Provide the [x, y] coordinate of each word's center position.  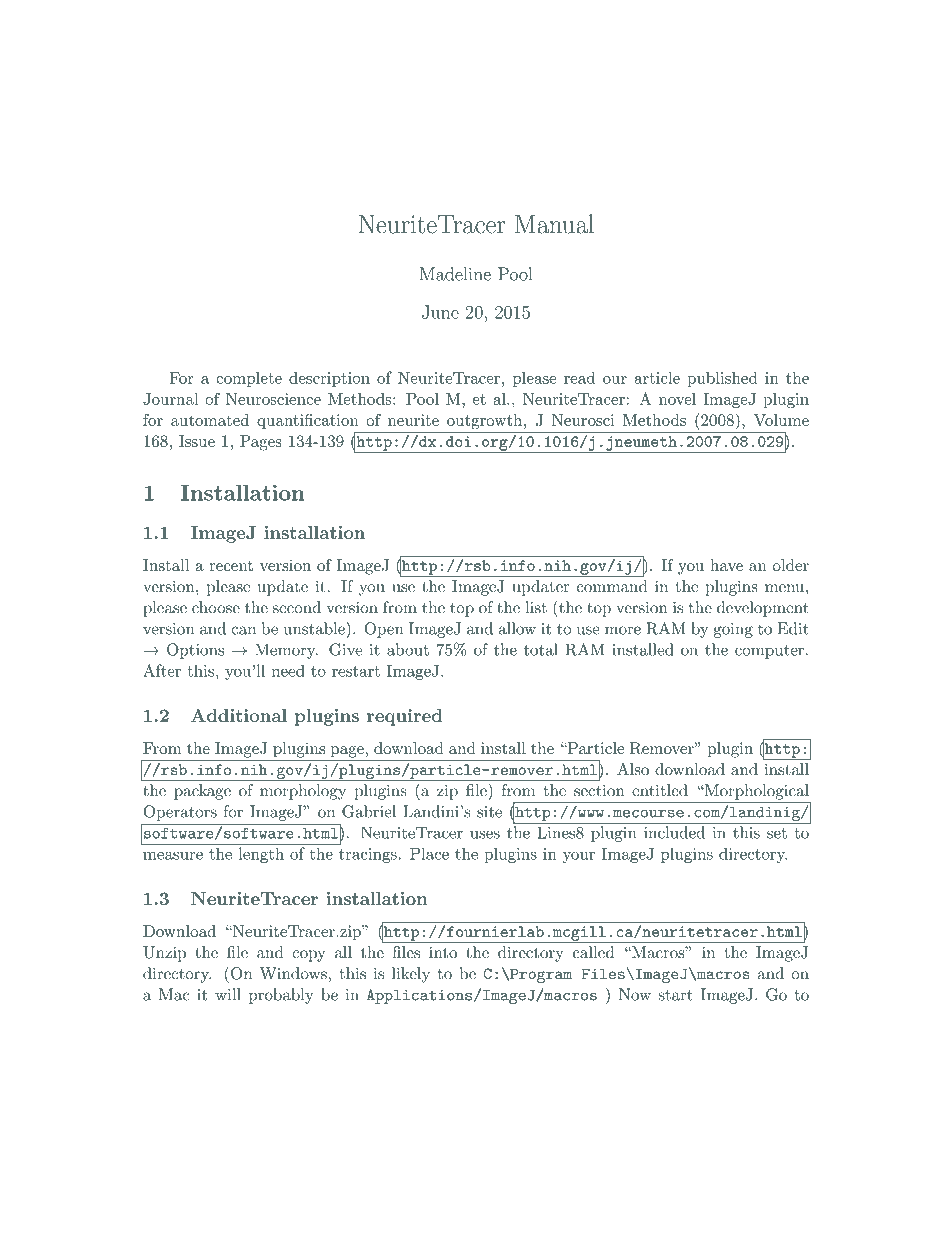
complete [249, 379]
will [228, 994]
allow [517, 628]
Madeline [455, 274]
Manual [554, 224]
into [443, 952]
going [733, 630]
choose [216, 607]
